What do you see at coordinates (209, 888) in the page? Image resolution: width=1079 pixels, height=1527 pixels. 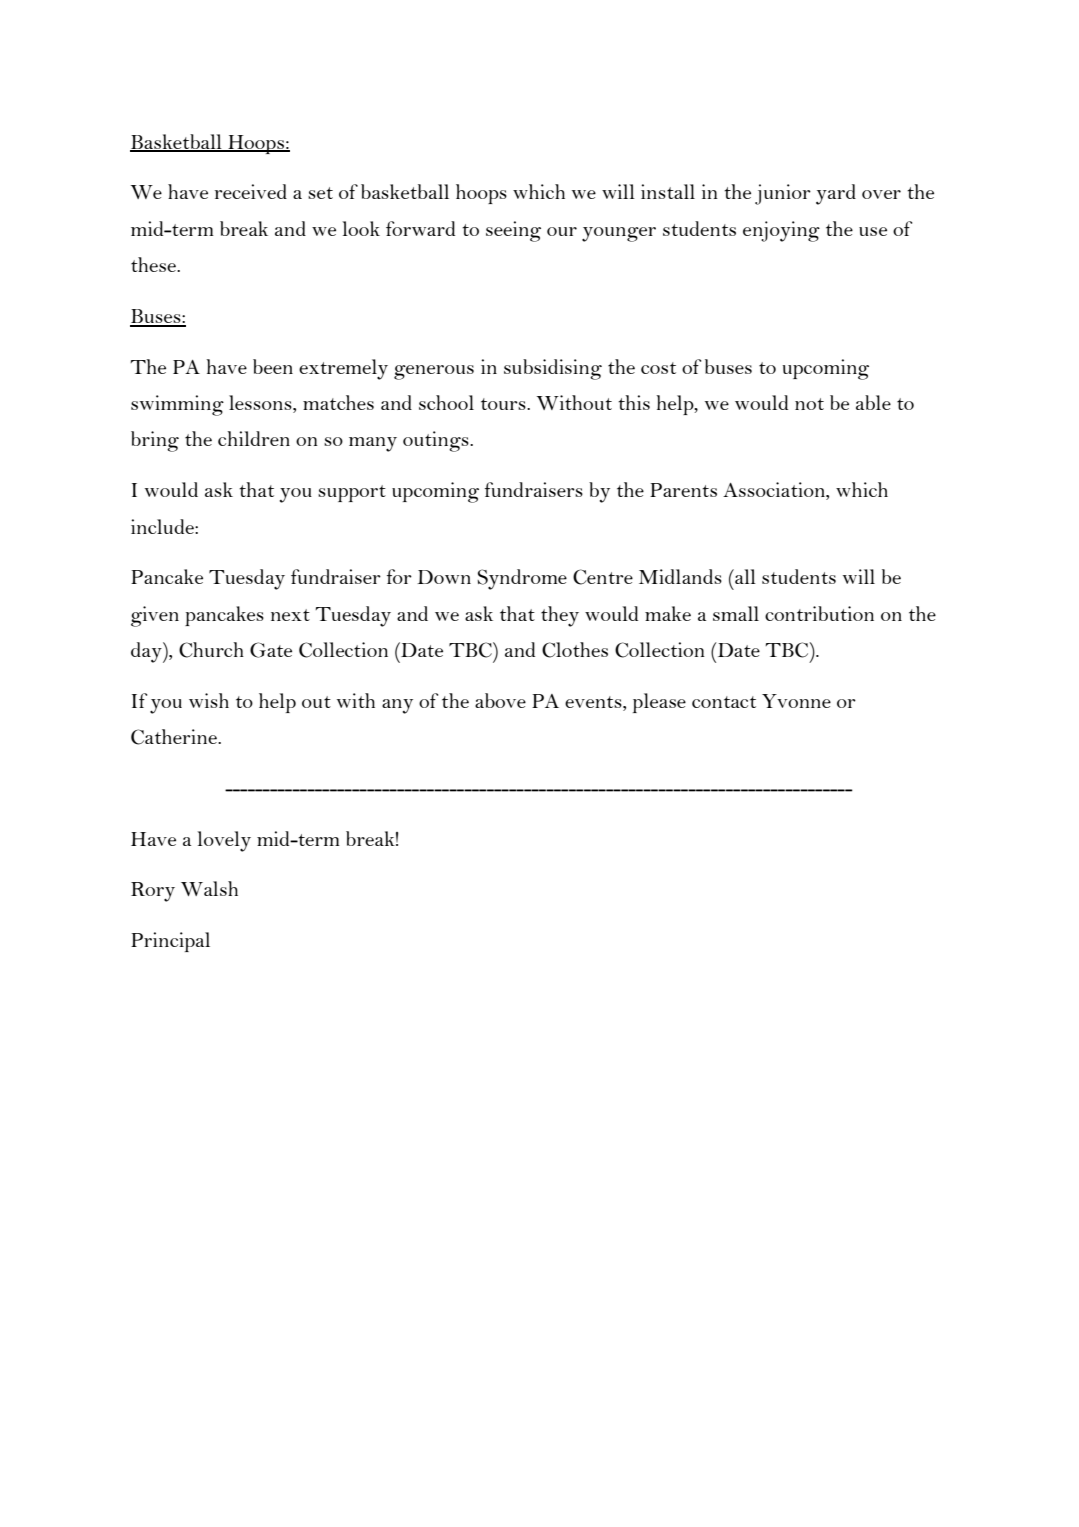 I see `Walsh` at bounding box center [209, 888].
